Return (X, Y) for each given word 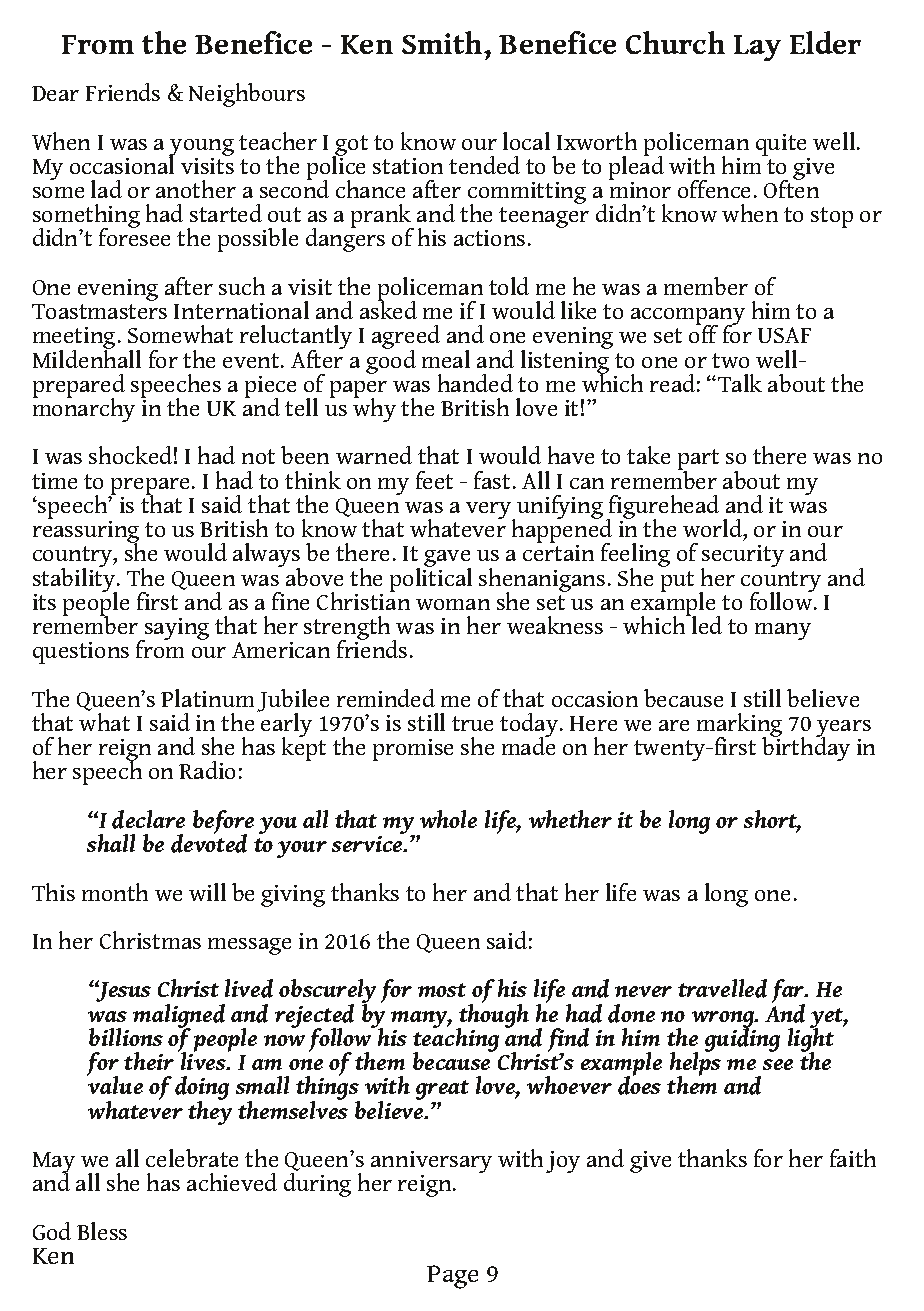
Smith (443, 42)
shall (111, 843)
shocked (130, 455)
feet (434, 480)
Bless (102, 1231)
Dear (55, 93)
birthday (806, 747)
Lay (757, 48)
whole (448, 819)
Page (452, 1277)
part (698, 461)
